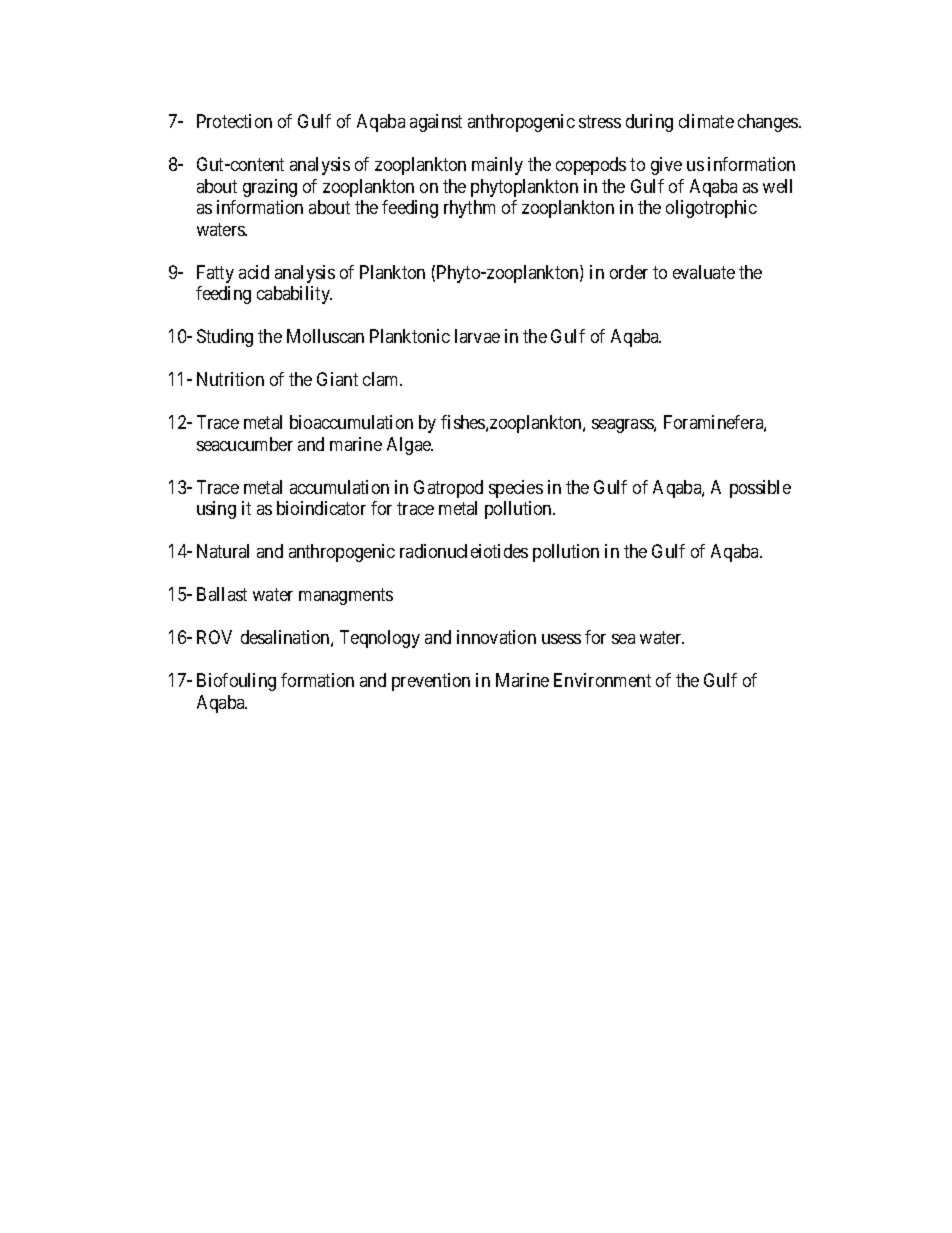  Describe the element at coordinates (516, 489) in the image. I see `species` at that location.
